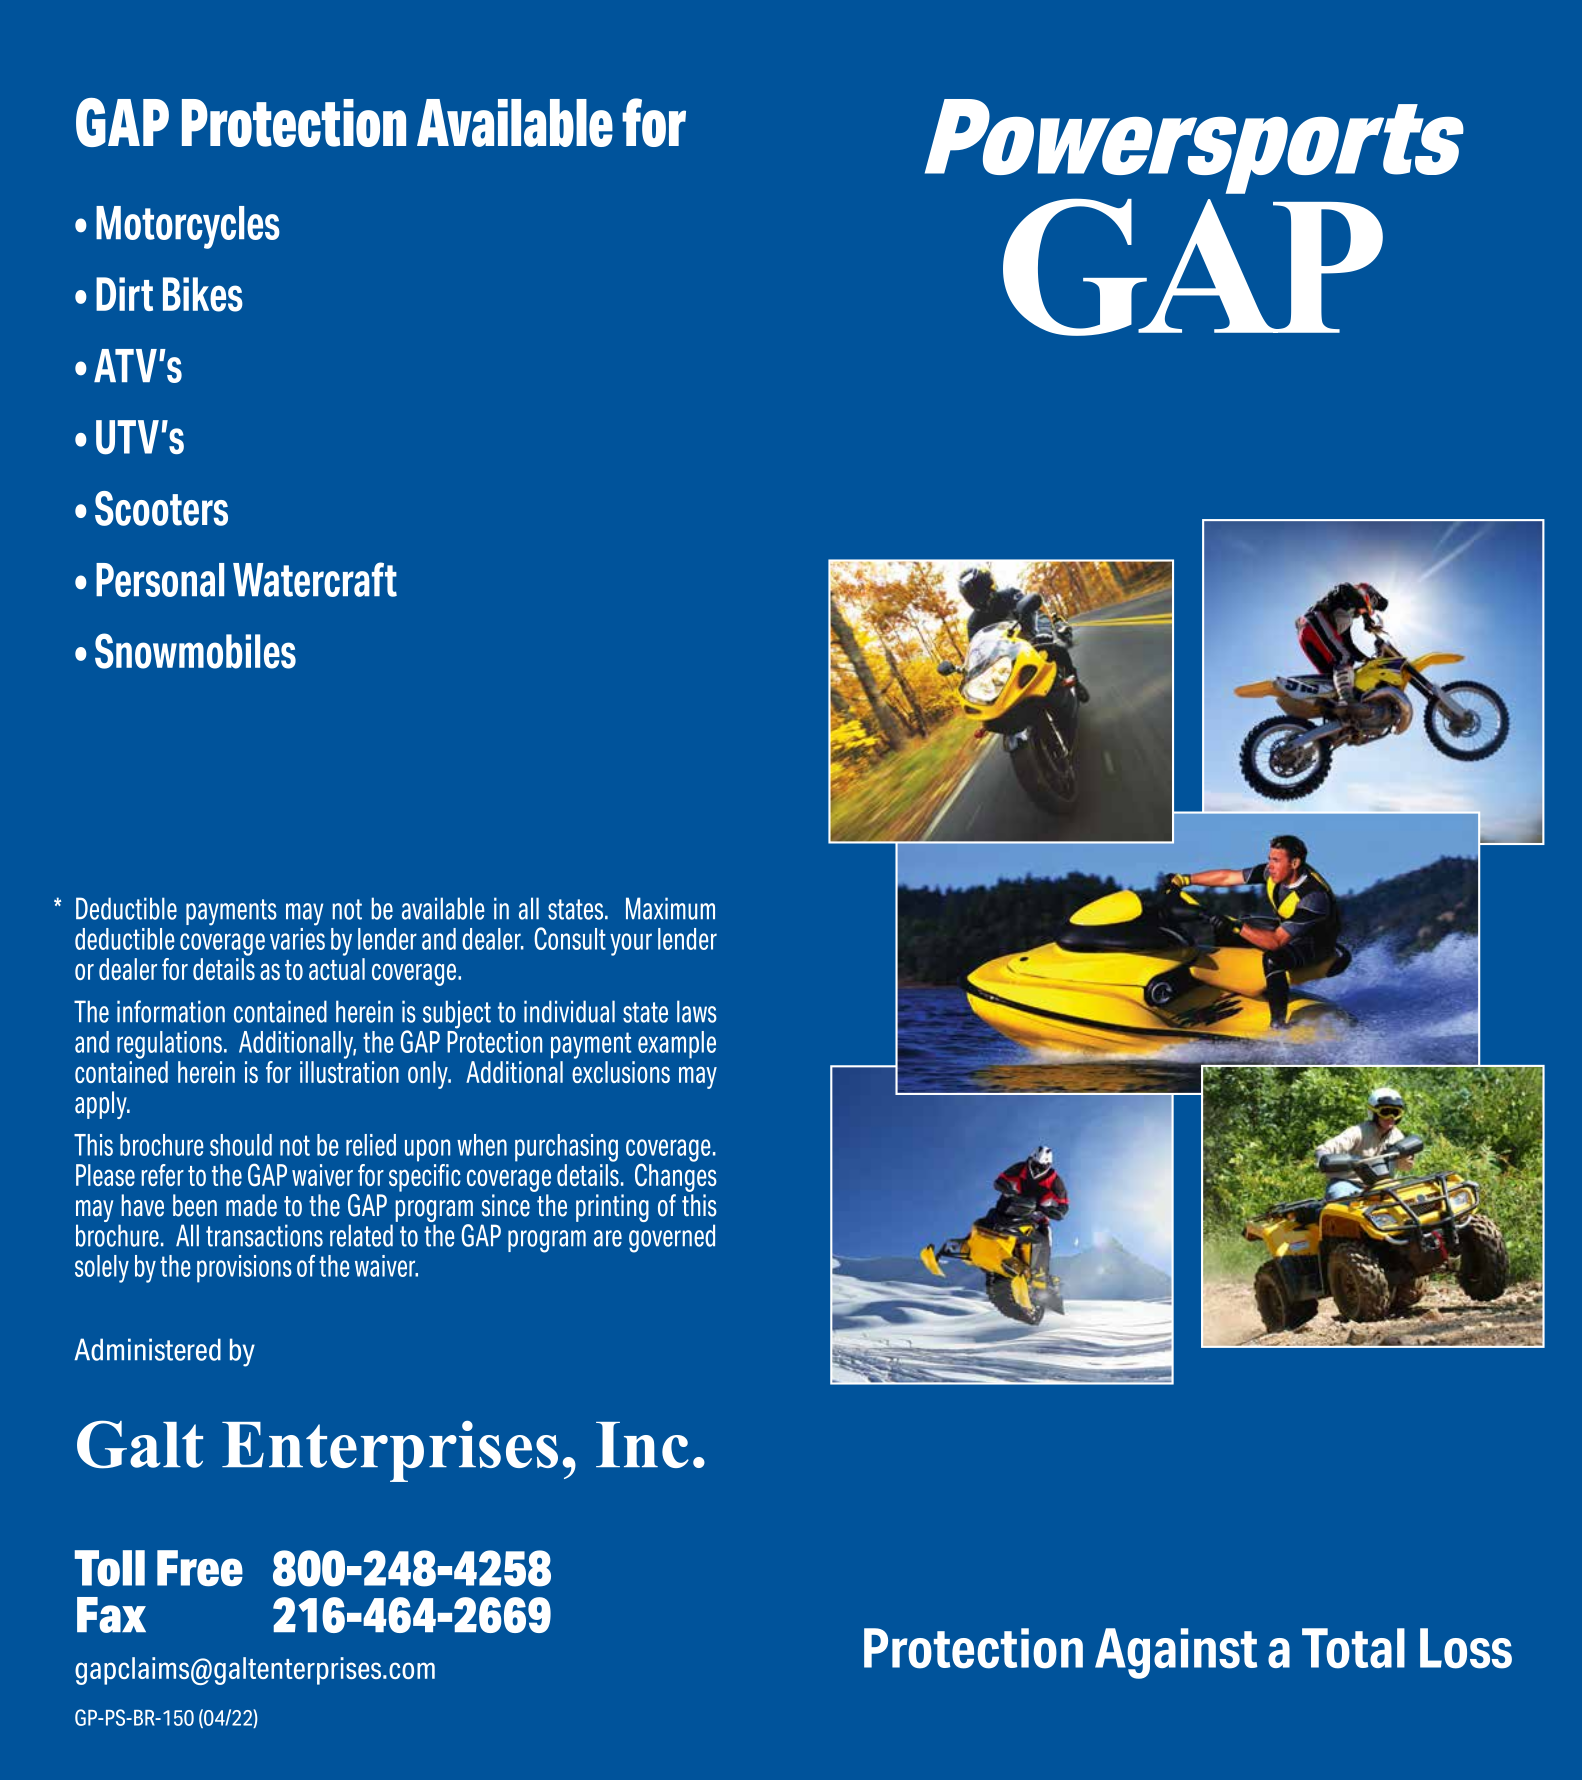 This image has width=1582, height=1780. What do you see at coordinates (200, 1568) in the image?
I see `Free` at bounding box center [200, 1568].
